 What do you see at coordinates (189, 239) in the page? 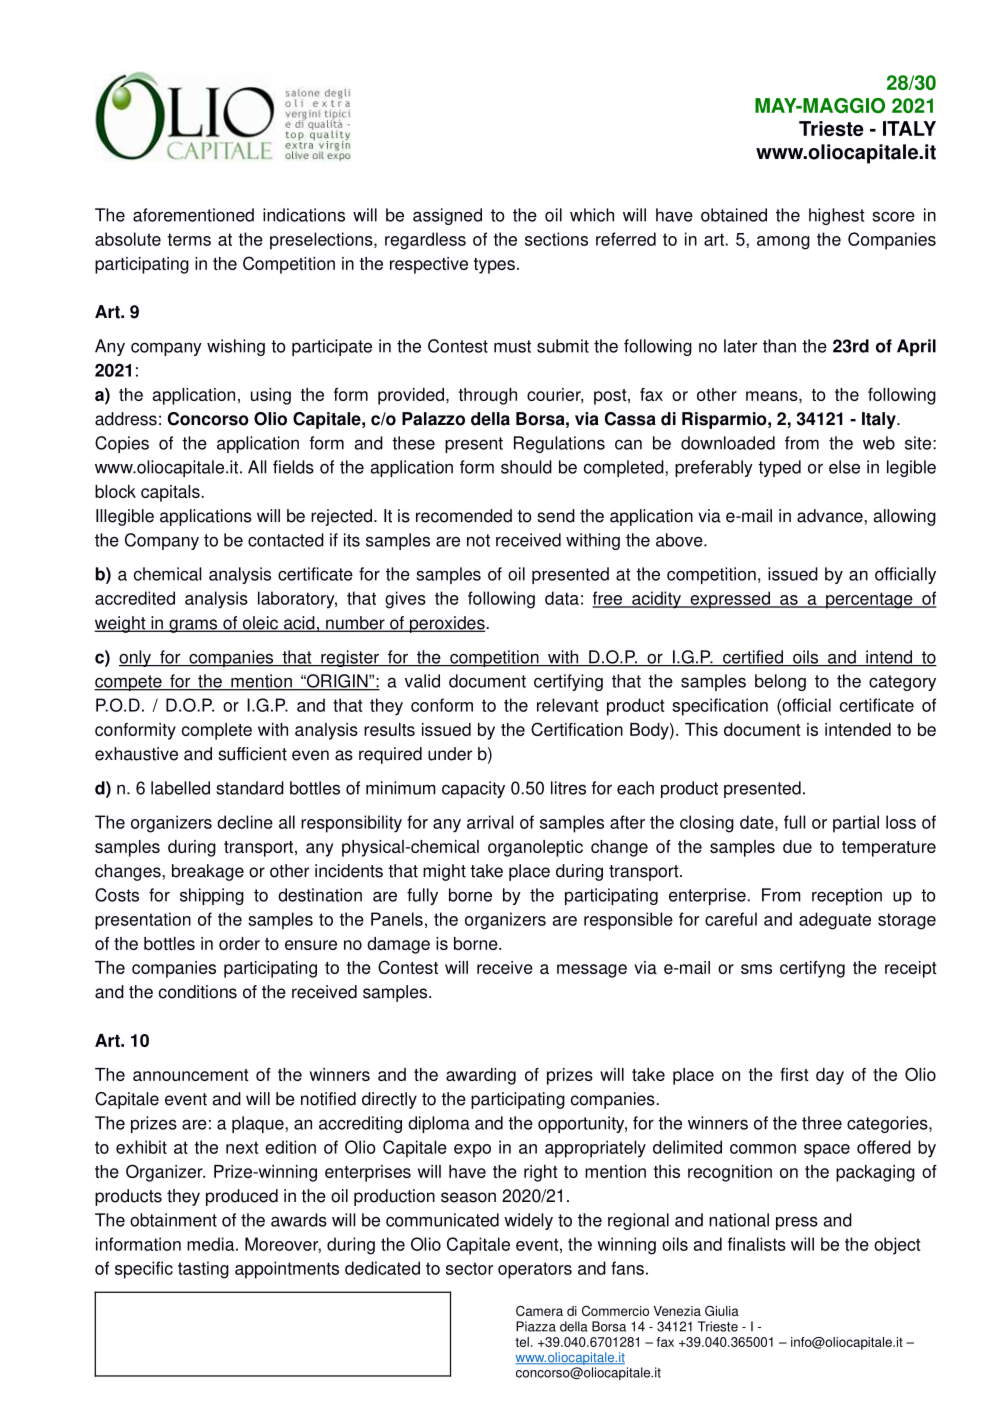
I see `terms` at bounding box center [189, 239].
